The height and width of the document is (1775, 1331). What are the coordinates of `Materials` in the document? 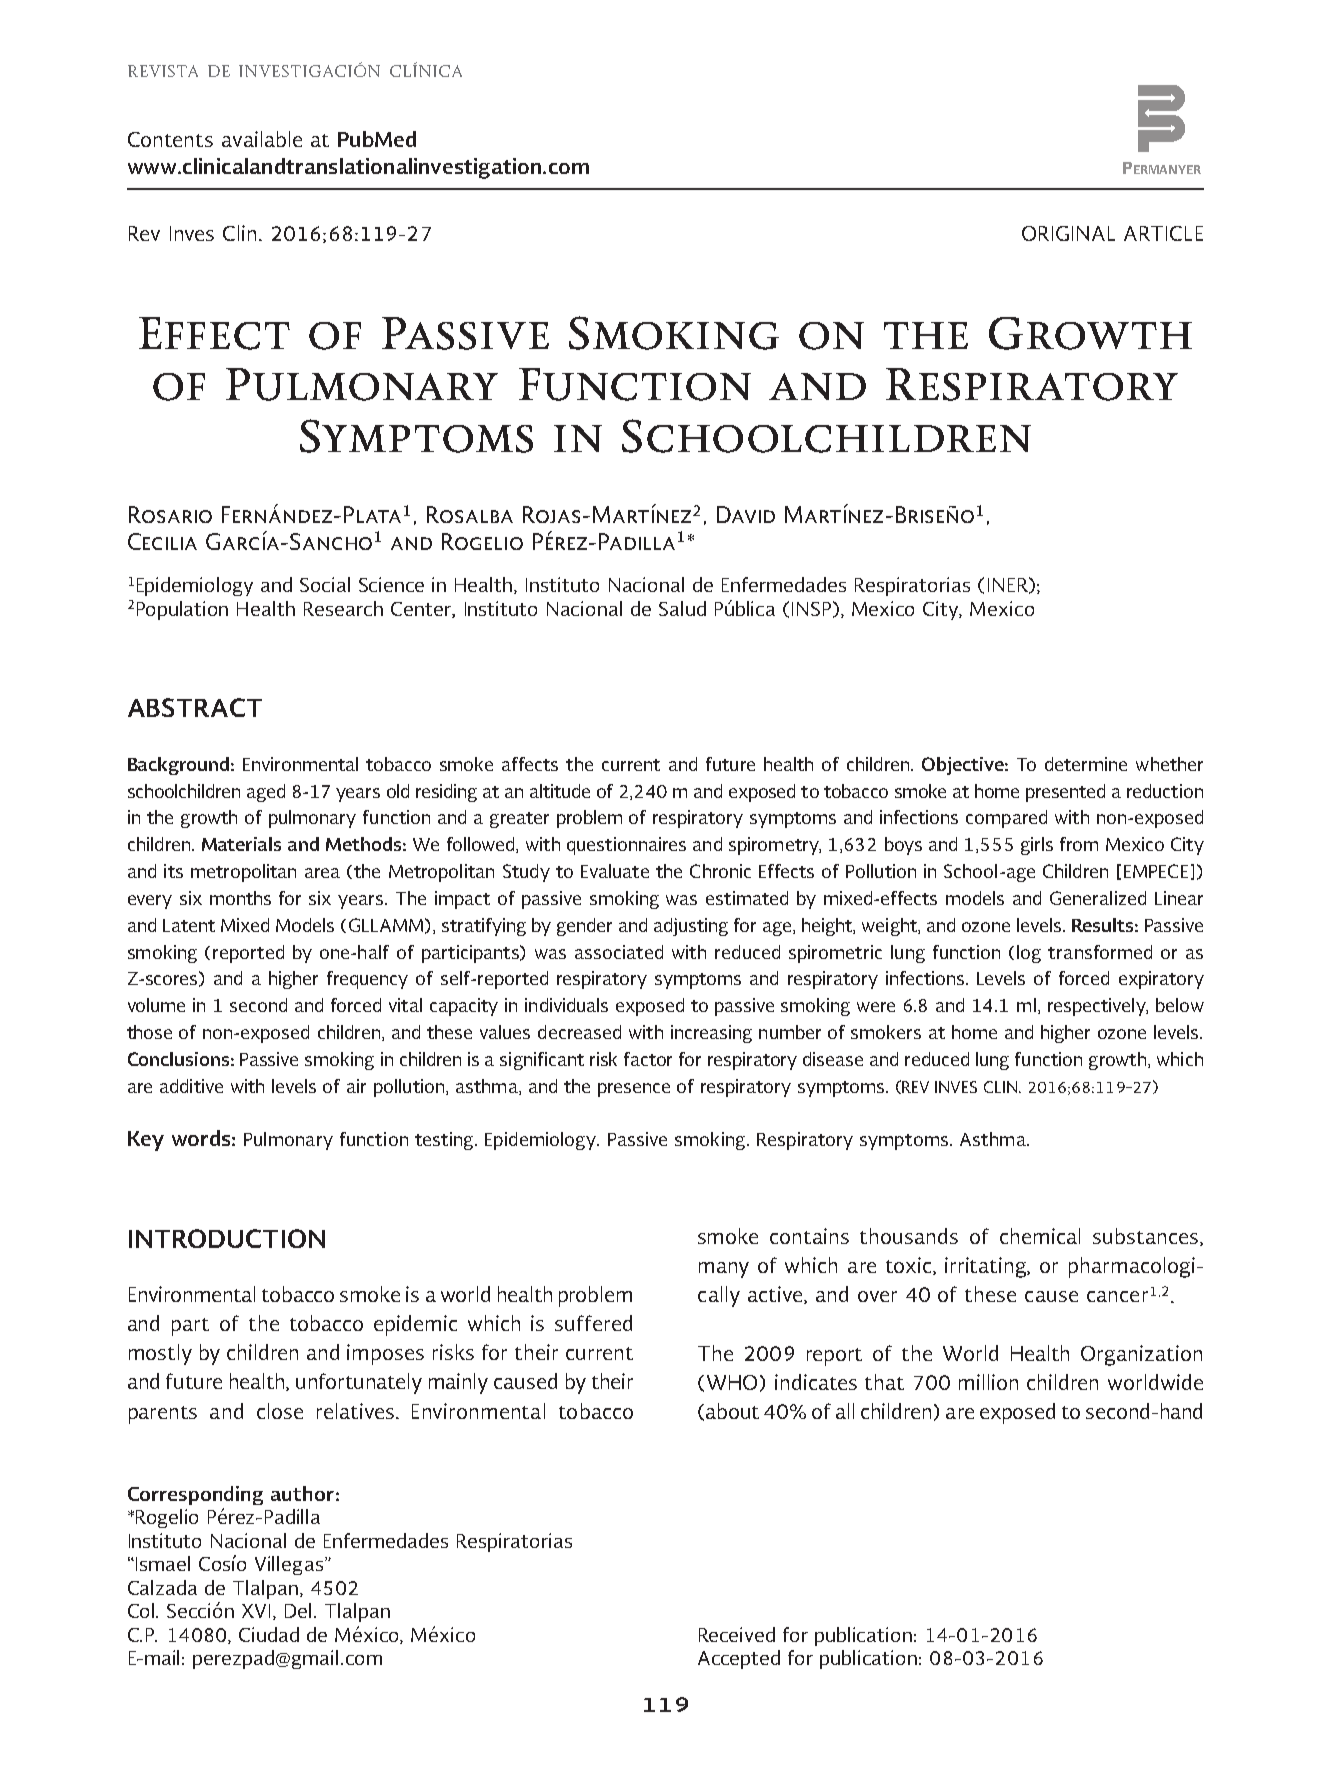 It's located at (241, 844).
